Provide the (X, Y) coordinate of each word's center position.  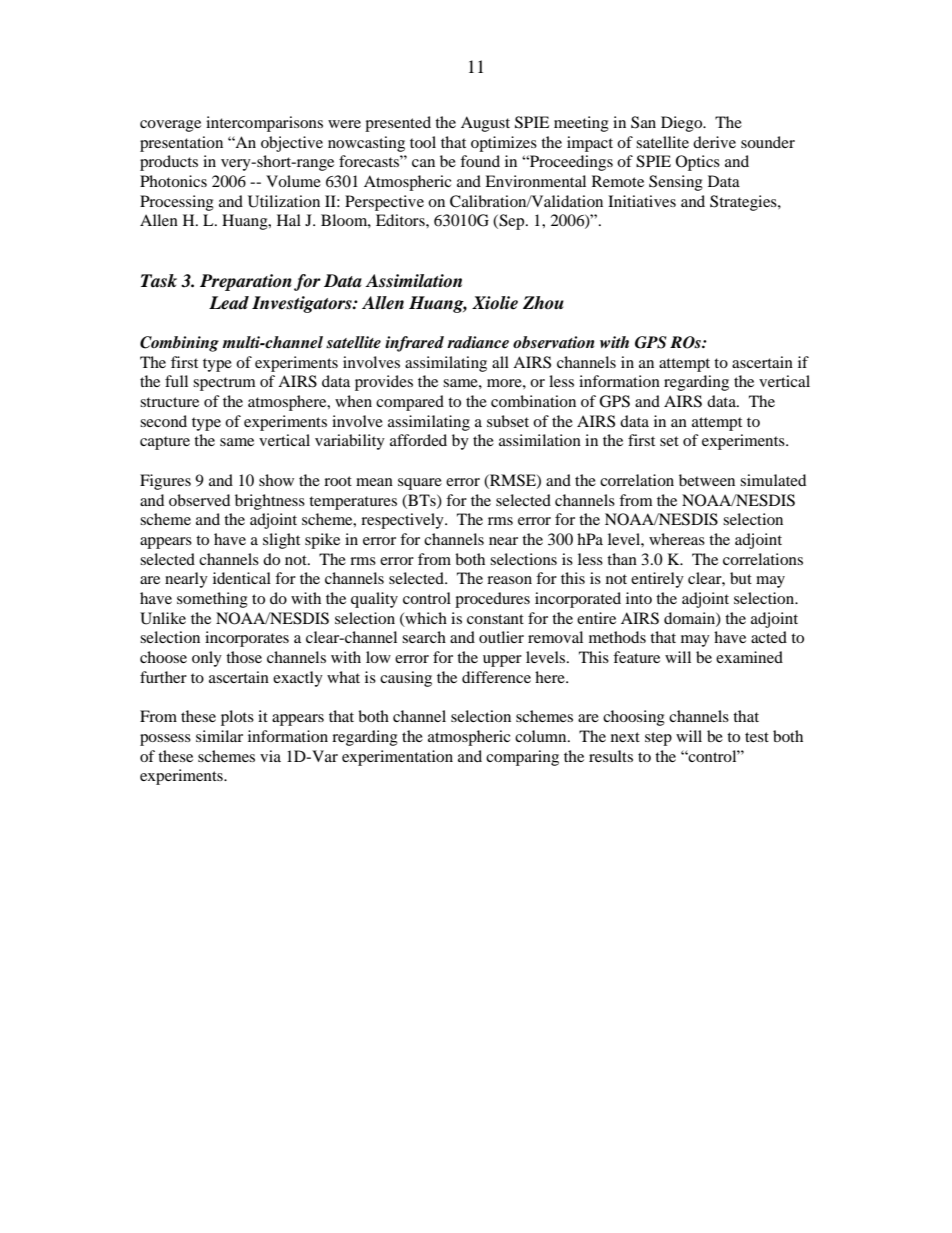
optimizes (504, 144)
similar (219, 736)
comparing (522, 758)
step (658, 739)
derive (714, 142)
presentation (181, 144)
